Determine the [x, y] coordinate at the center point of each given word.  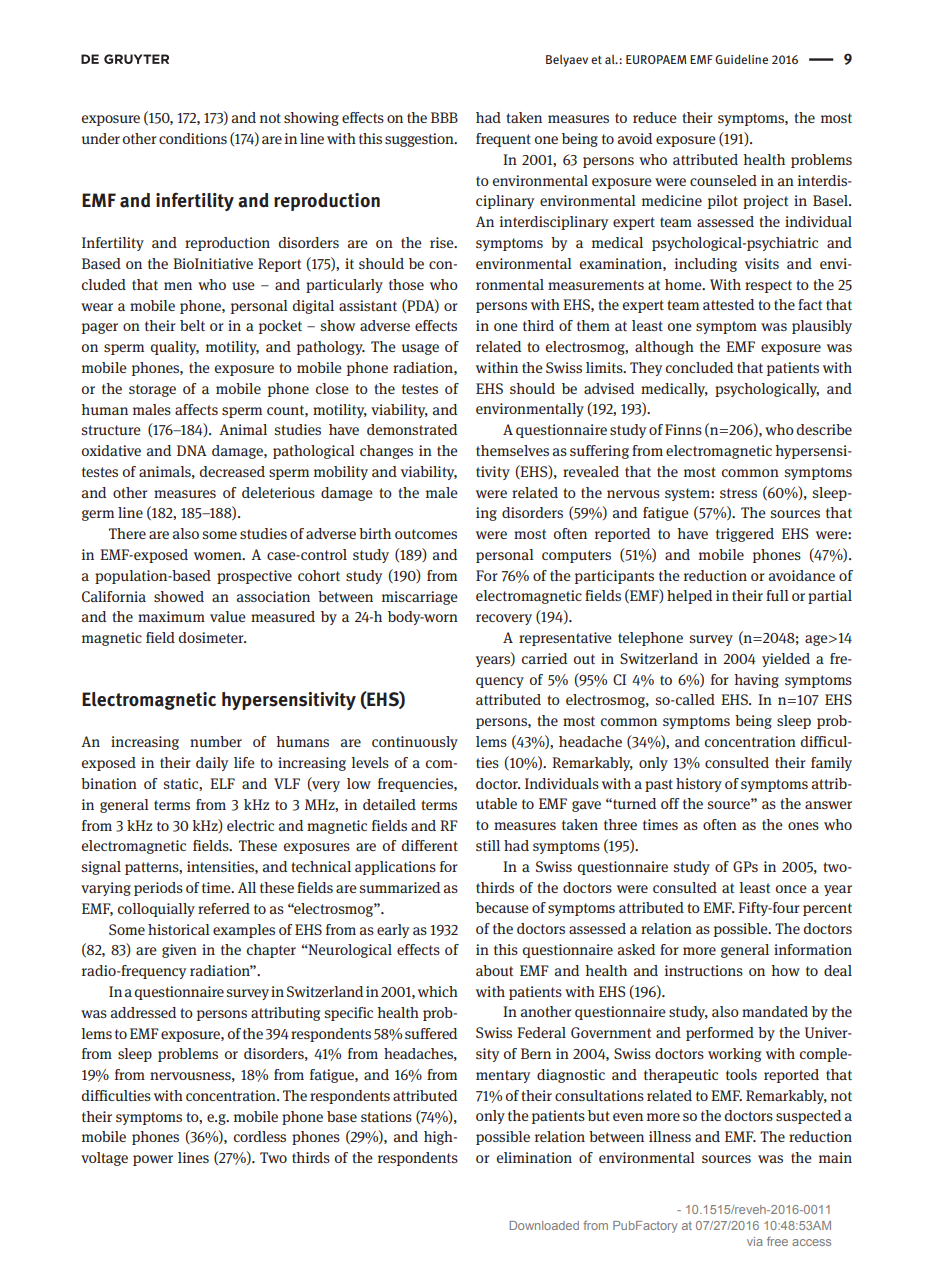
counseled [723, 180]
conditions [193, 138]
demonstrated [412, 429]
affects [196, 409]
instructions [704, 970]
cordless [260, 1136]
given [179, 951]
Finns [683, 429]
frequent [503, 140]
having [756, 681]
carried [544, 658]
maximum [171, 616]
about [494, 970]
